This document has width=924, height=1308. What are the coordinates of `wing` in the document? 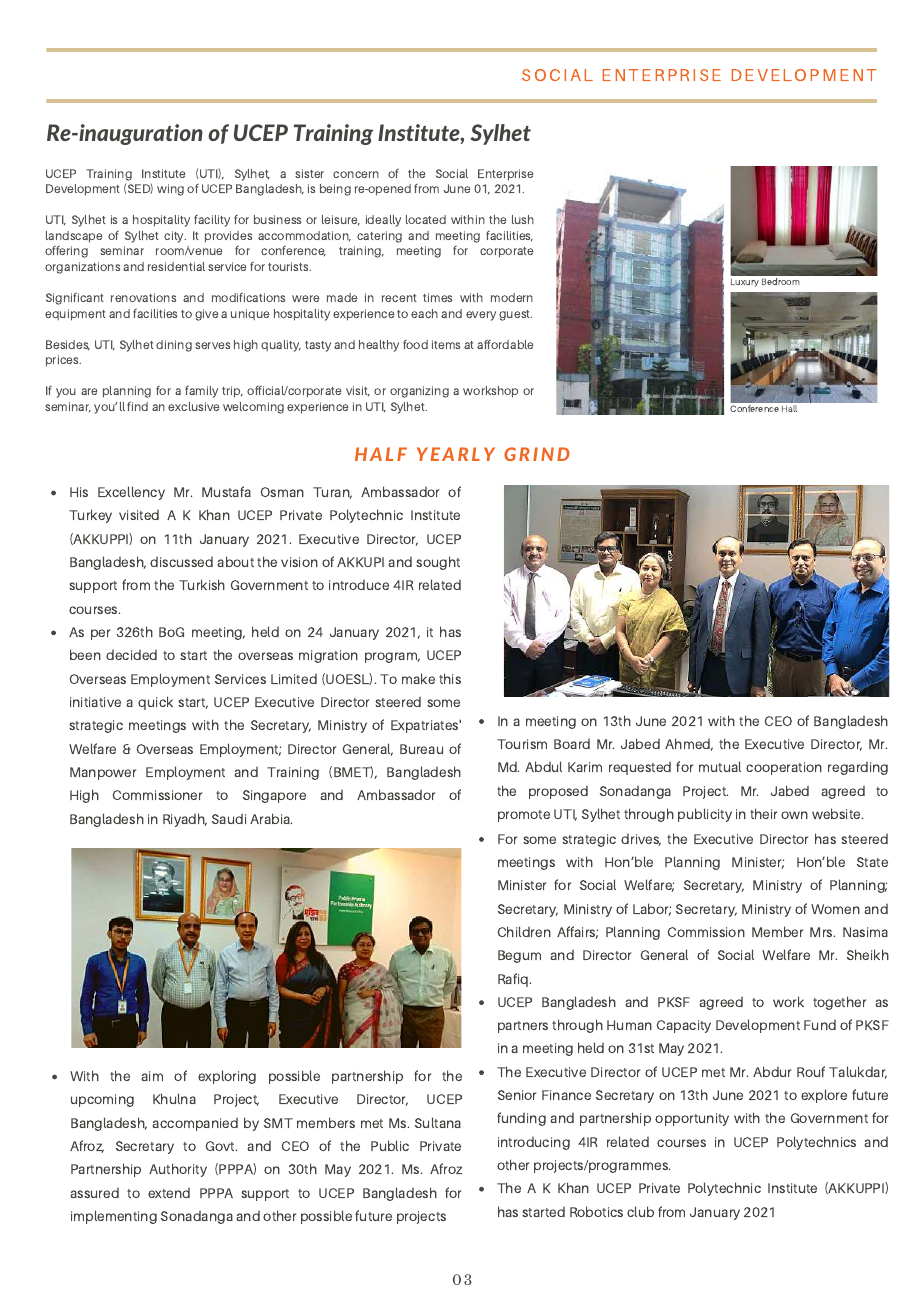 It's located at (170, 190).
